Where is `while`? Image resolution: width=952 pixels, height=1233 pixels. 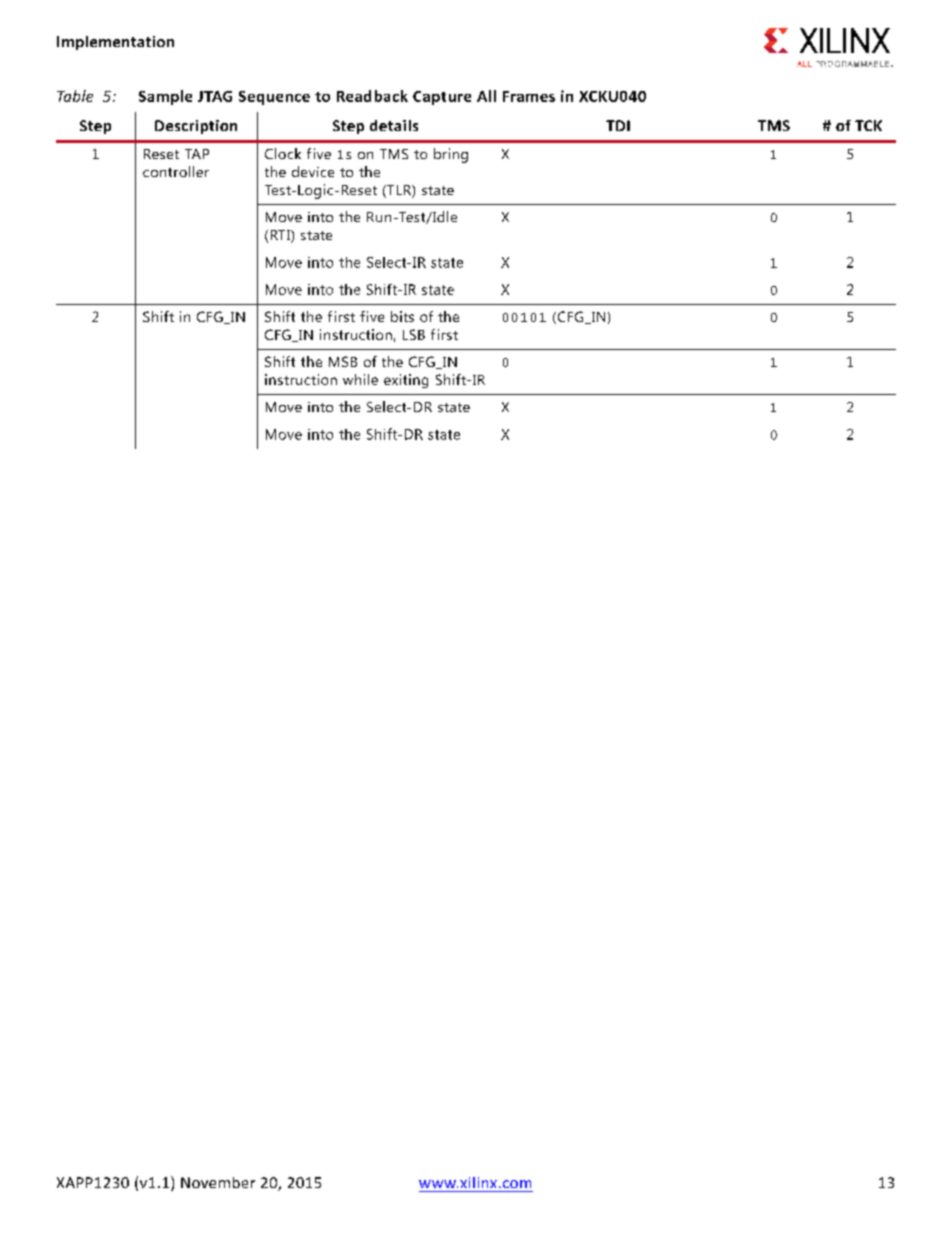
while is located at coordinates (360, 379).
